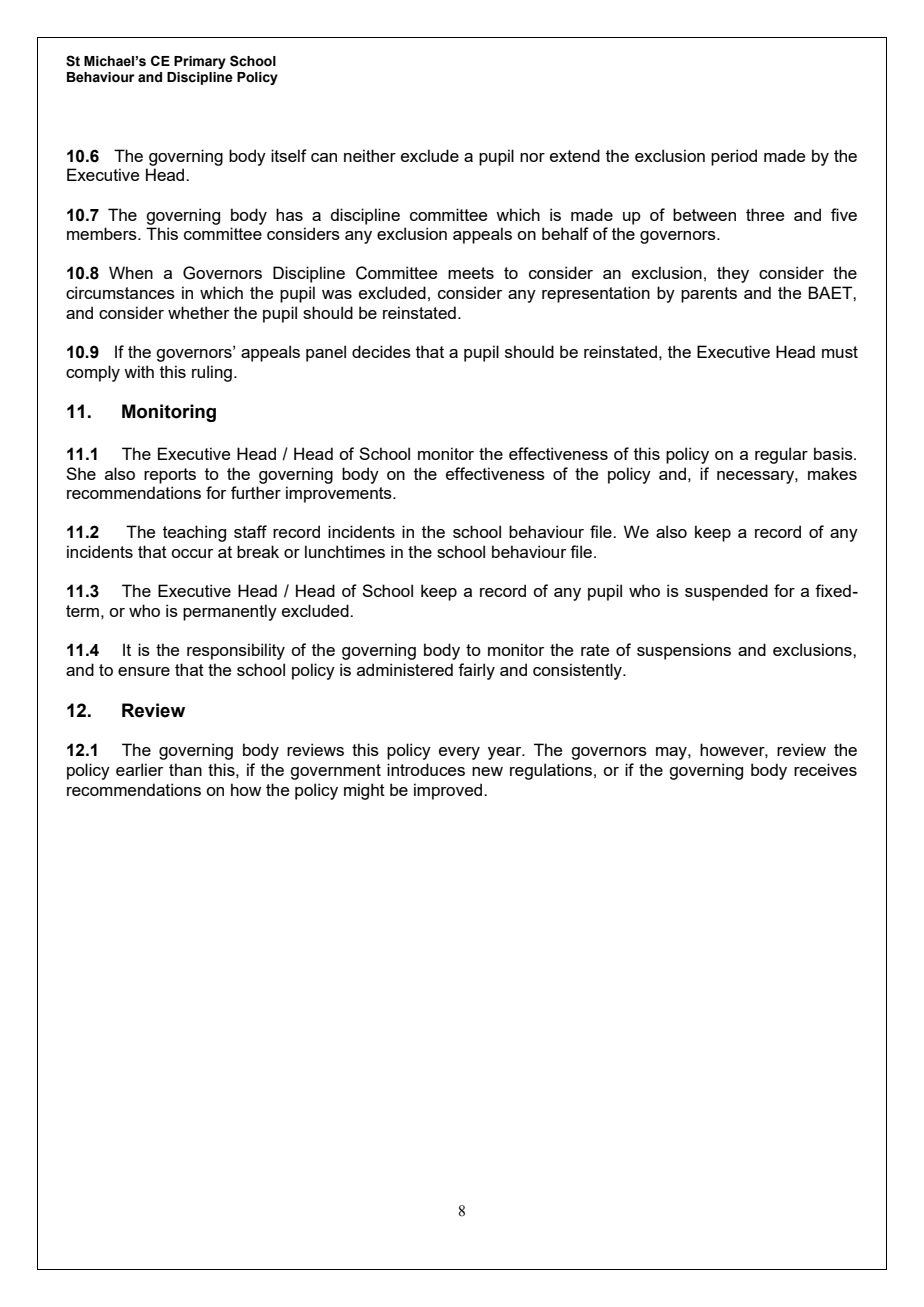  Describe the element at coordinates (198, 312) in the image. I see `whether` at that location.
